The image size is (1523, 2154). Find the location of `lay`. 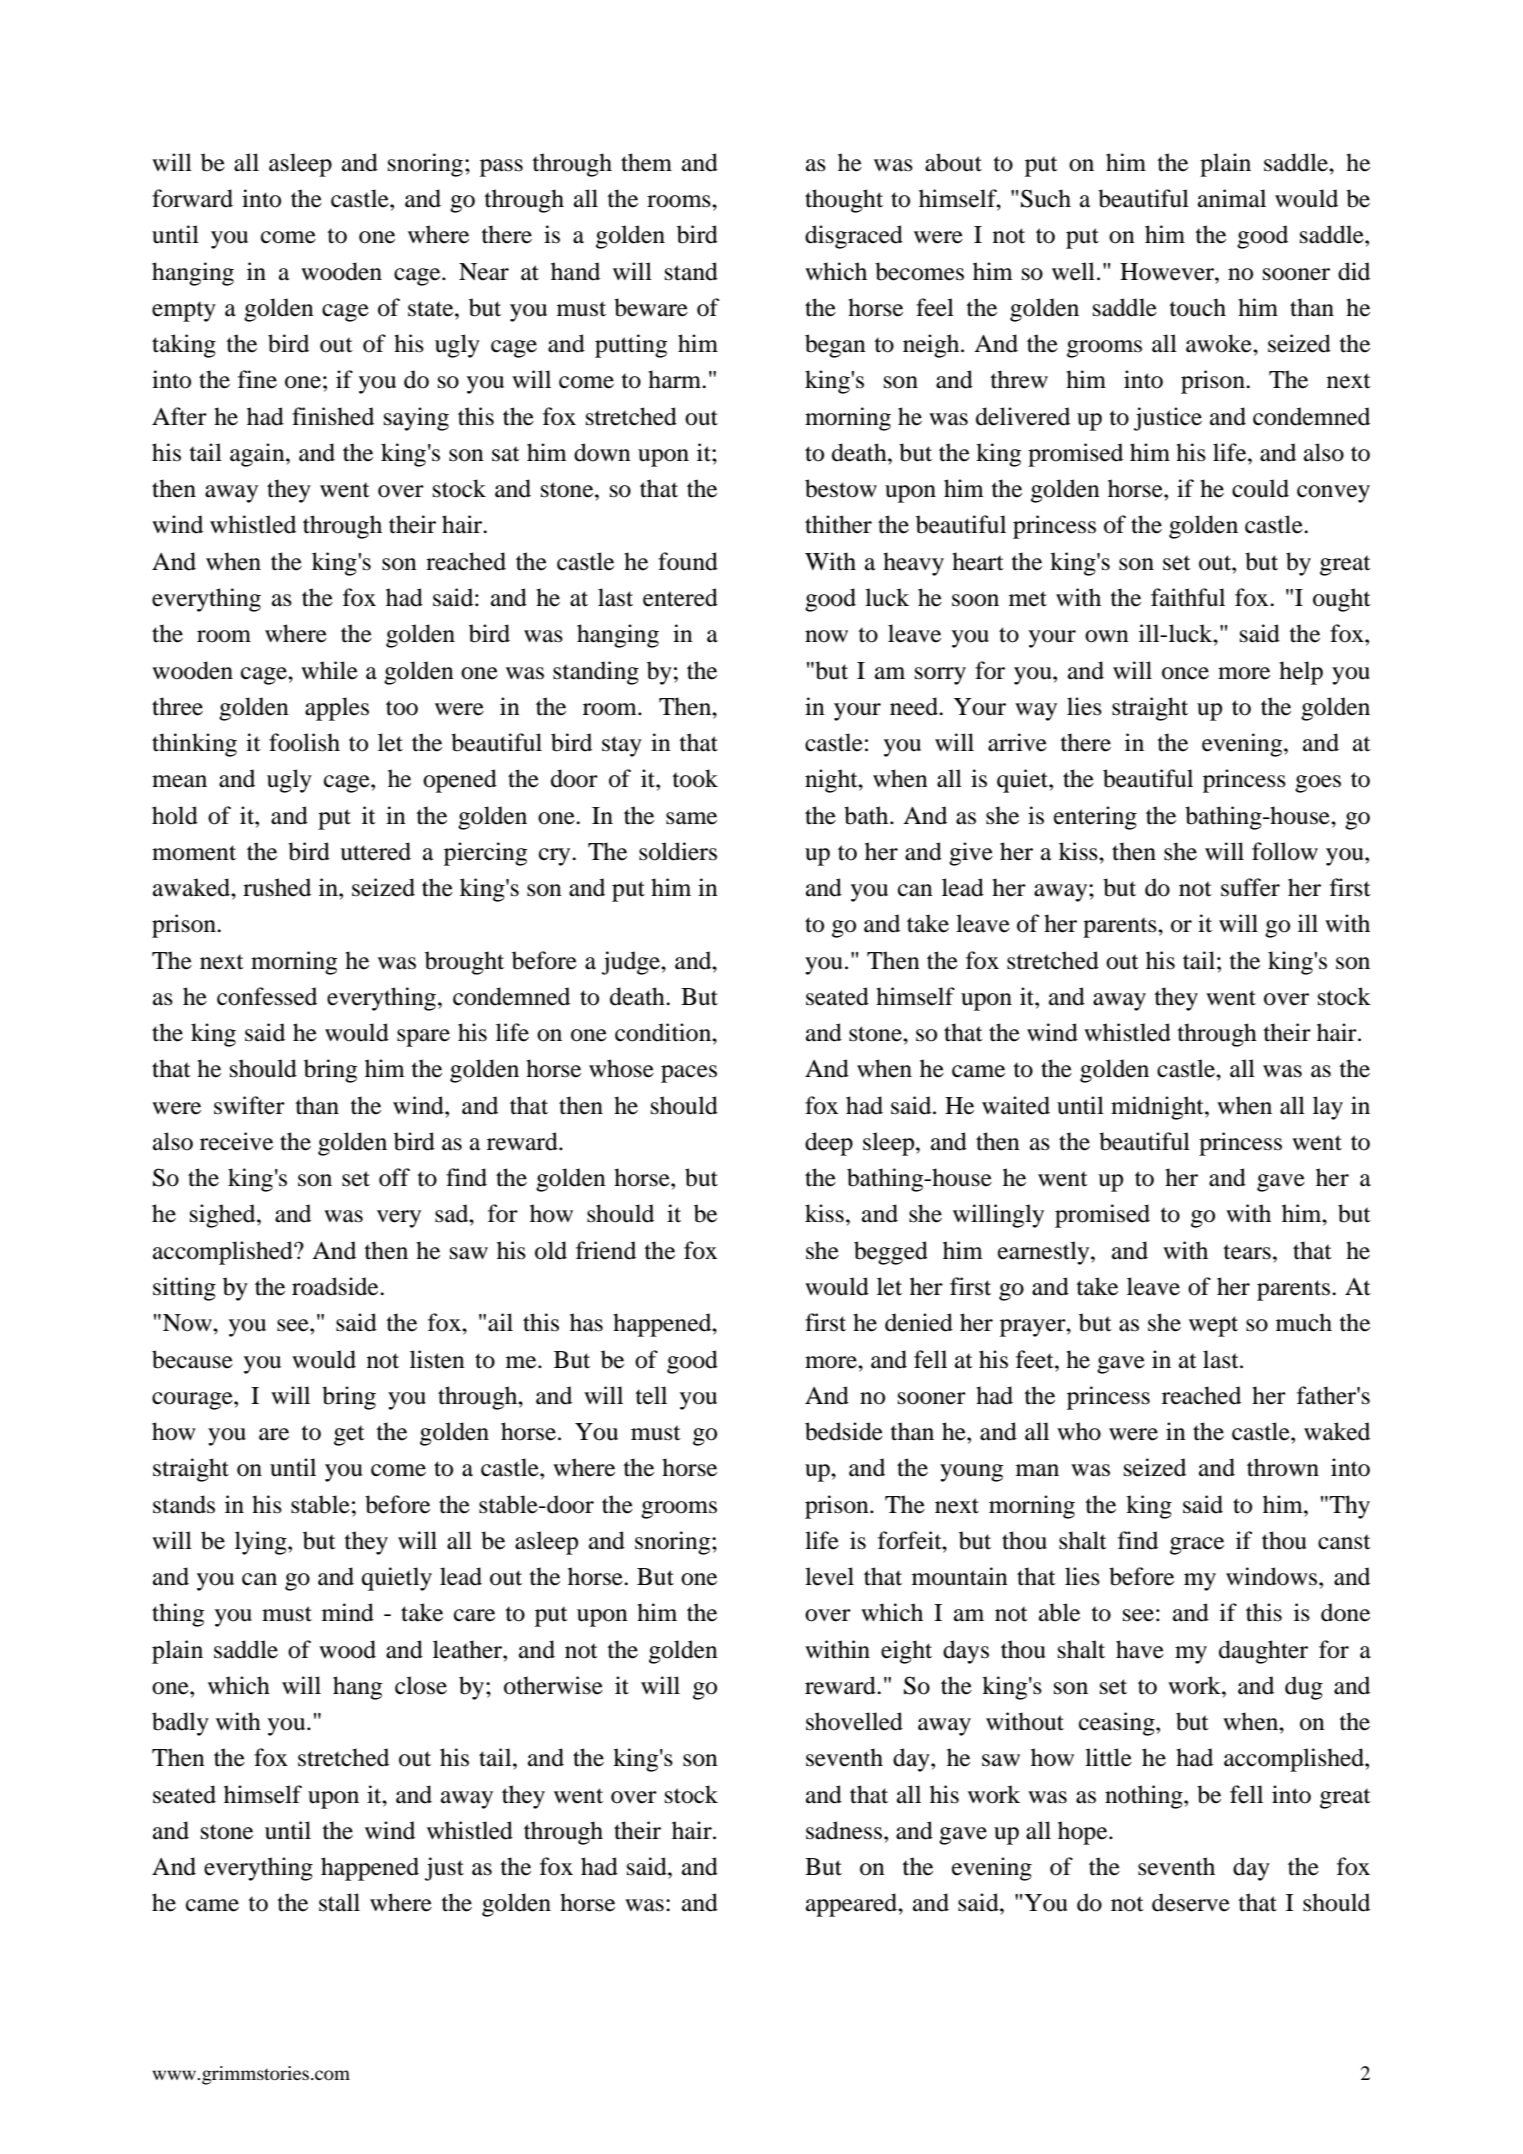

lay is located at coordinates (1328, 1108).
